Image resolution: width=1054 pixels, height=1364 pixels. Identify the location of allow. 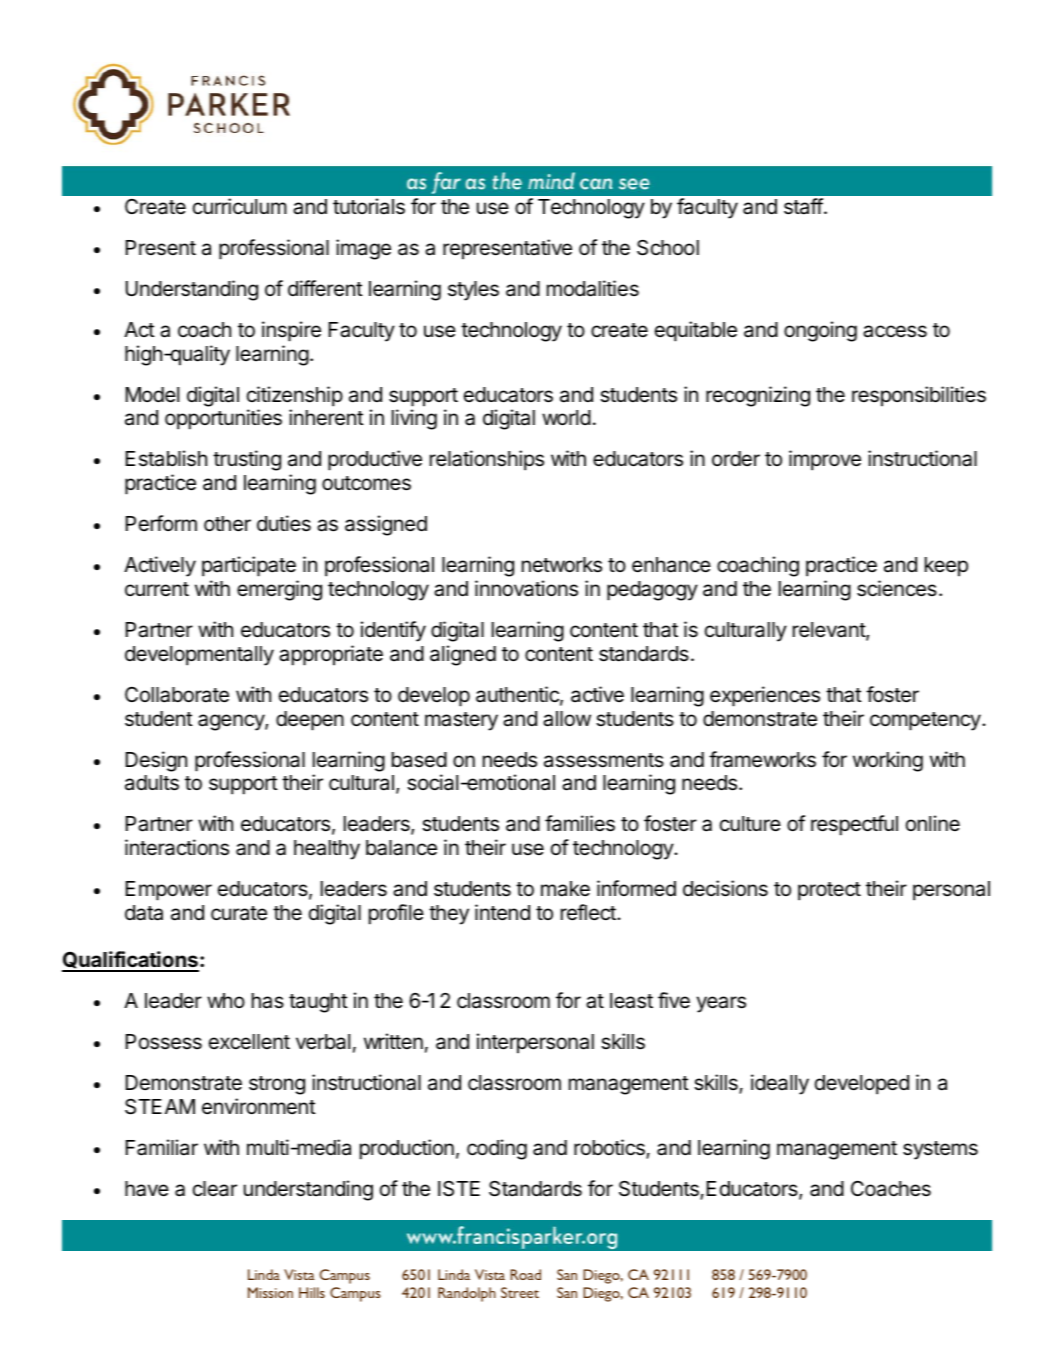
(567, 719).
